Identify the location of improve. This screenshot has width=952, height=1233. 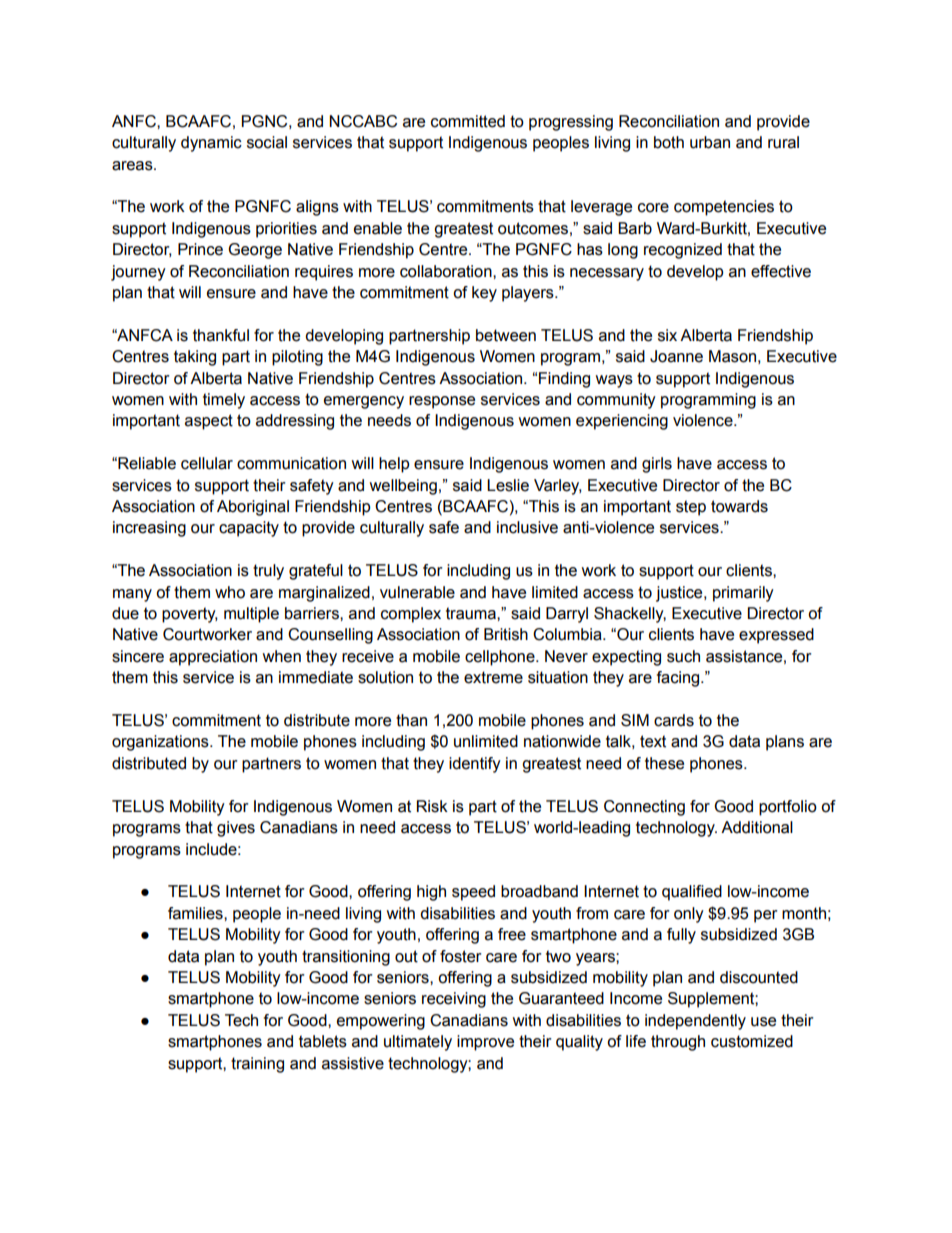
(485, 1043).
